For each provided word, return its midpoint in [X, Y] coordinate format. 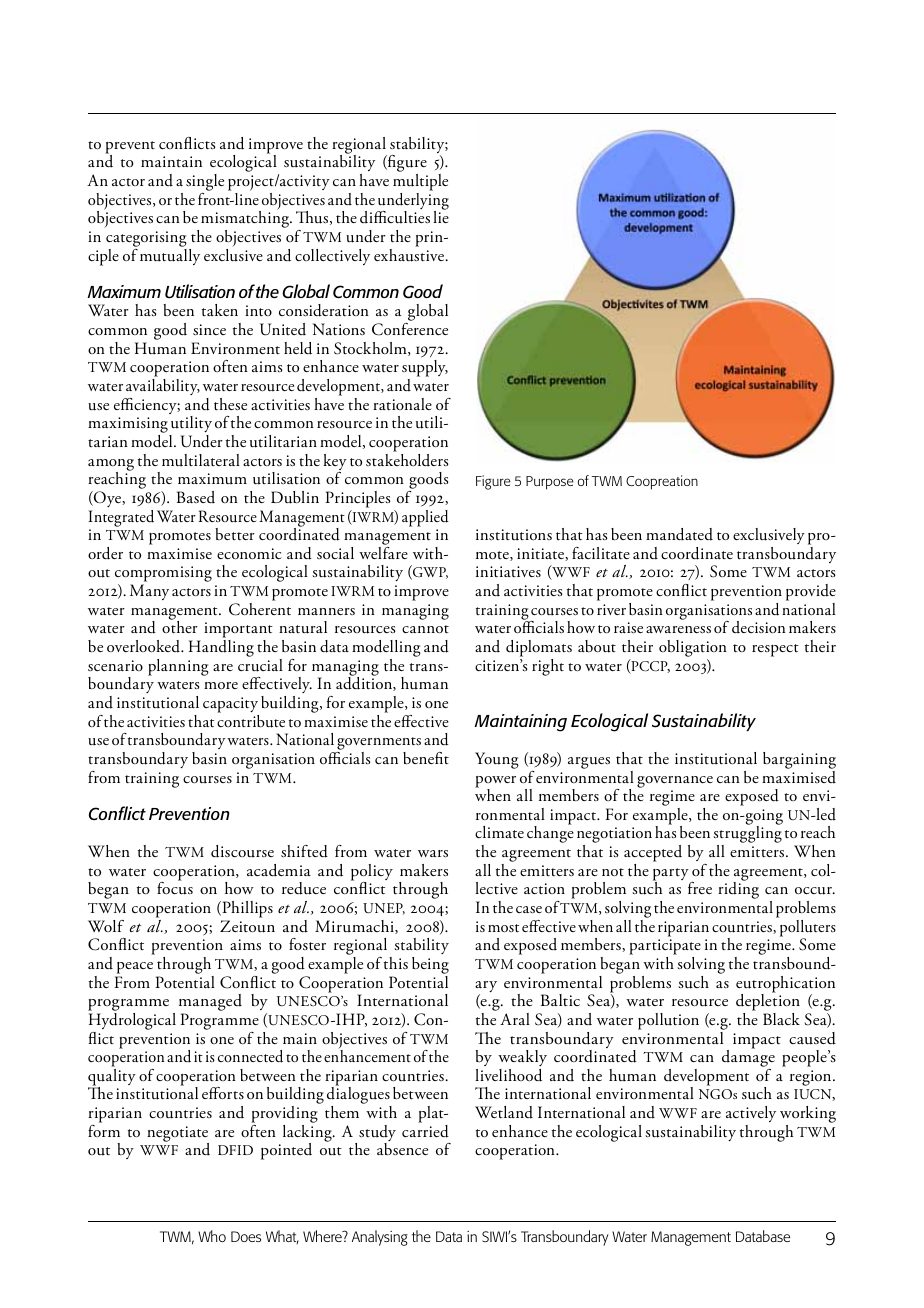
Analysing [380, 1238]
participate [665, 948]
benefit [426, 758]
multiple [420, 182]
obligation [693, 650]
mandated [679, 534]
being [430, 967]
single [205, 182]
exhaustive [410, 254]
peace [135, 968]
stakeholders [407, 459]
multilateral [201, 460]
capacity [230, 705]
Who [212, 1236]
